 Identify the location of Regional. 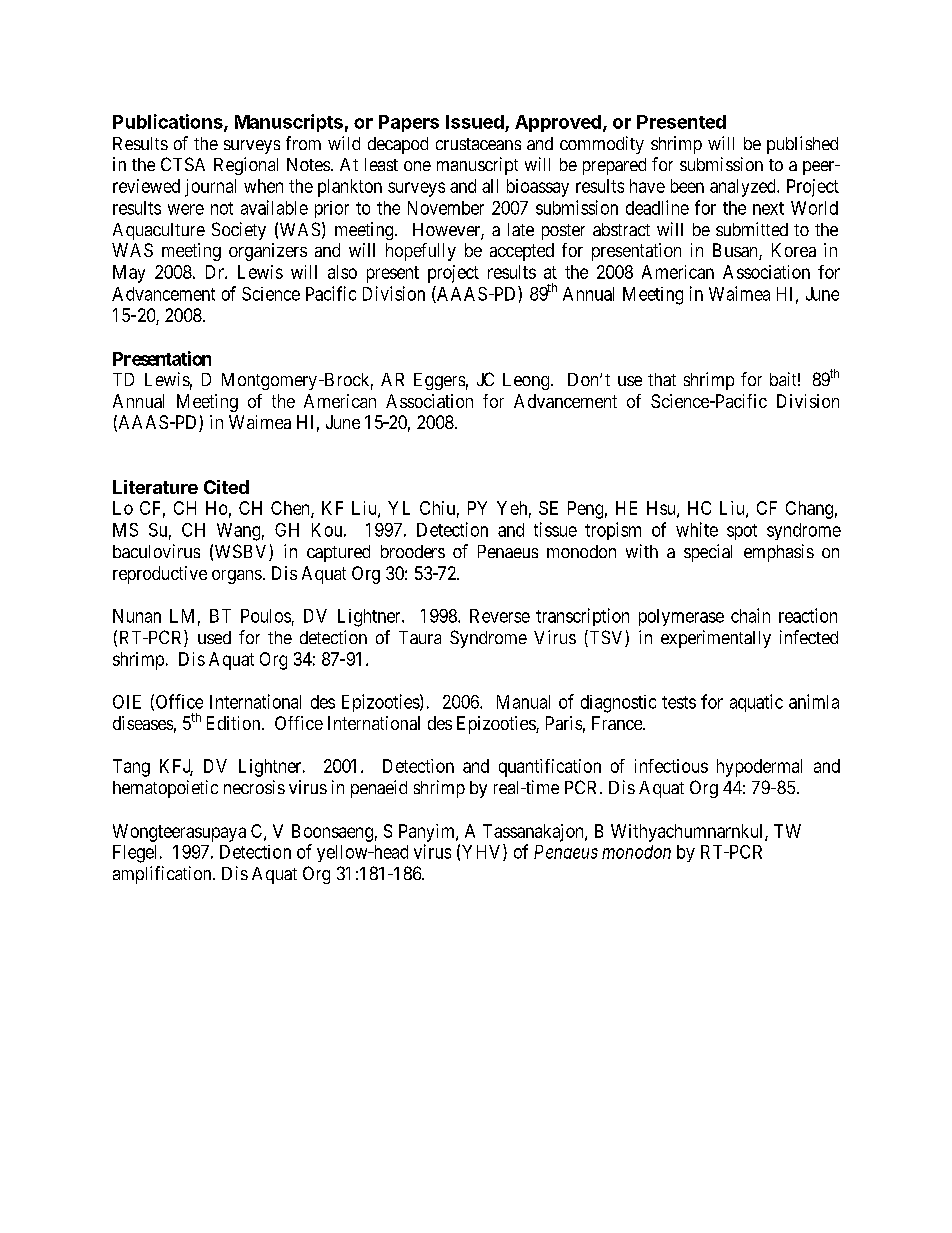
(246, 166).
